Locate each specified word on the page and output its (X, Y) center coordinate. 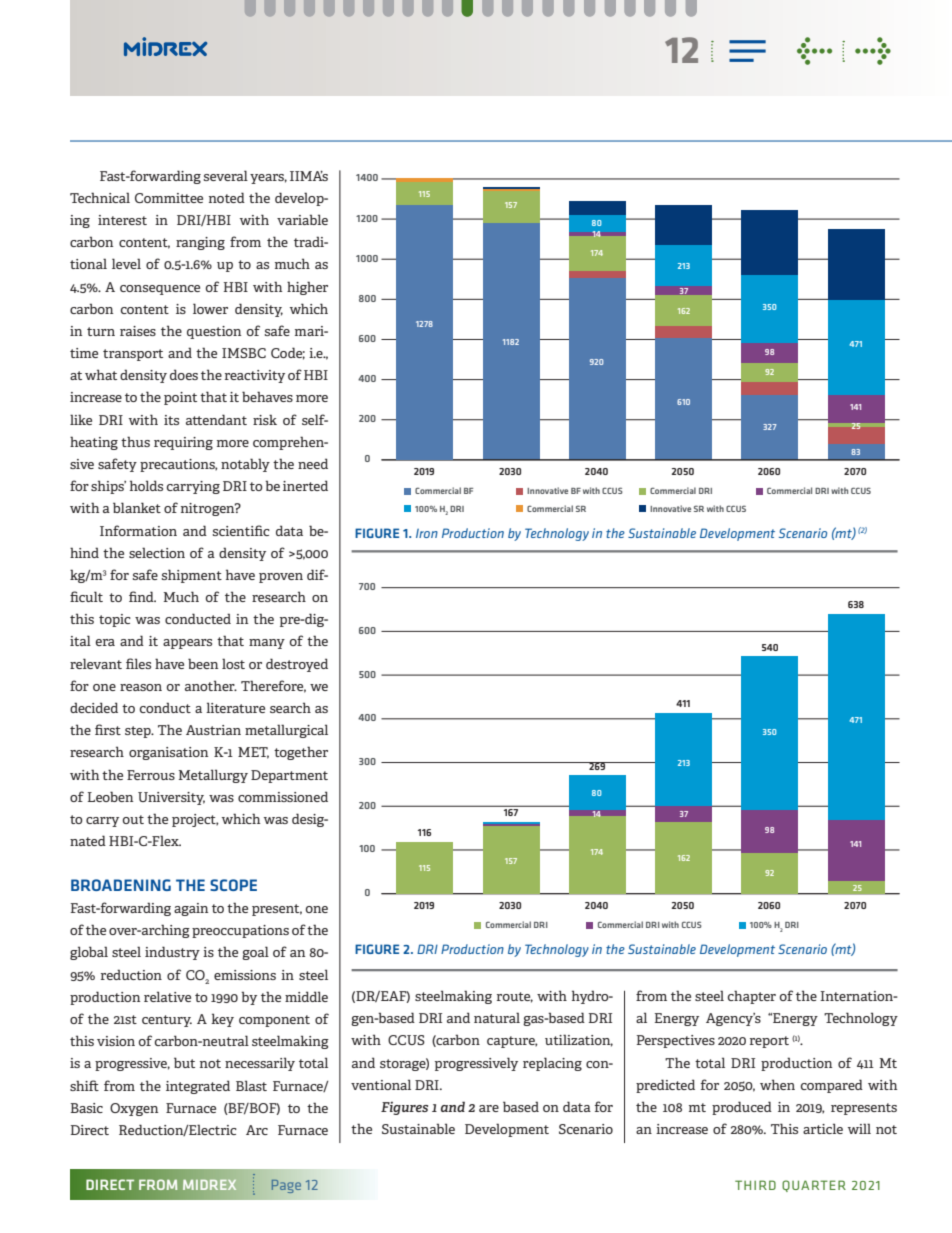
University (171, 798)
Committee (169, 198)
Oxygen (134, 1109)
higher (307, 288)
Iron (427, 533)
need (313, 463)
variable (302, 219)
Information (138, 530)
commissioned (283, 796)
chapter (751, 997)
